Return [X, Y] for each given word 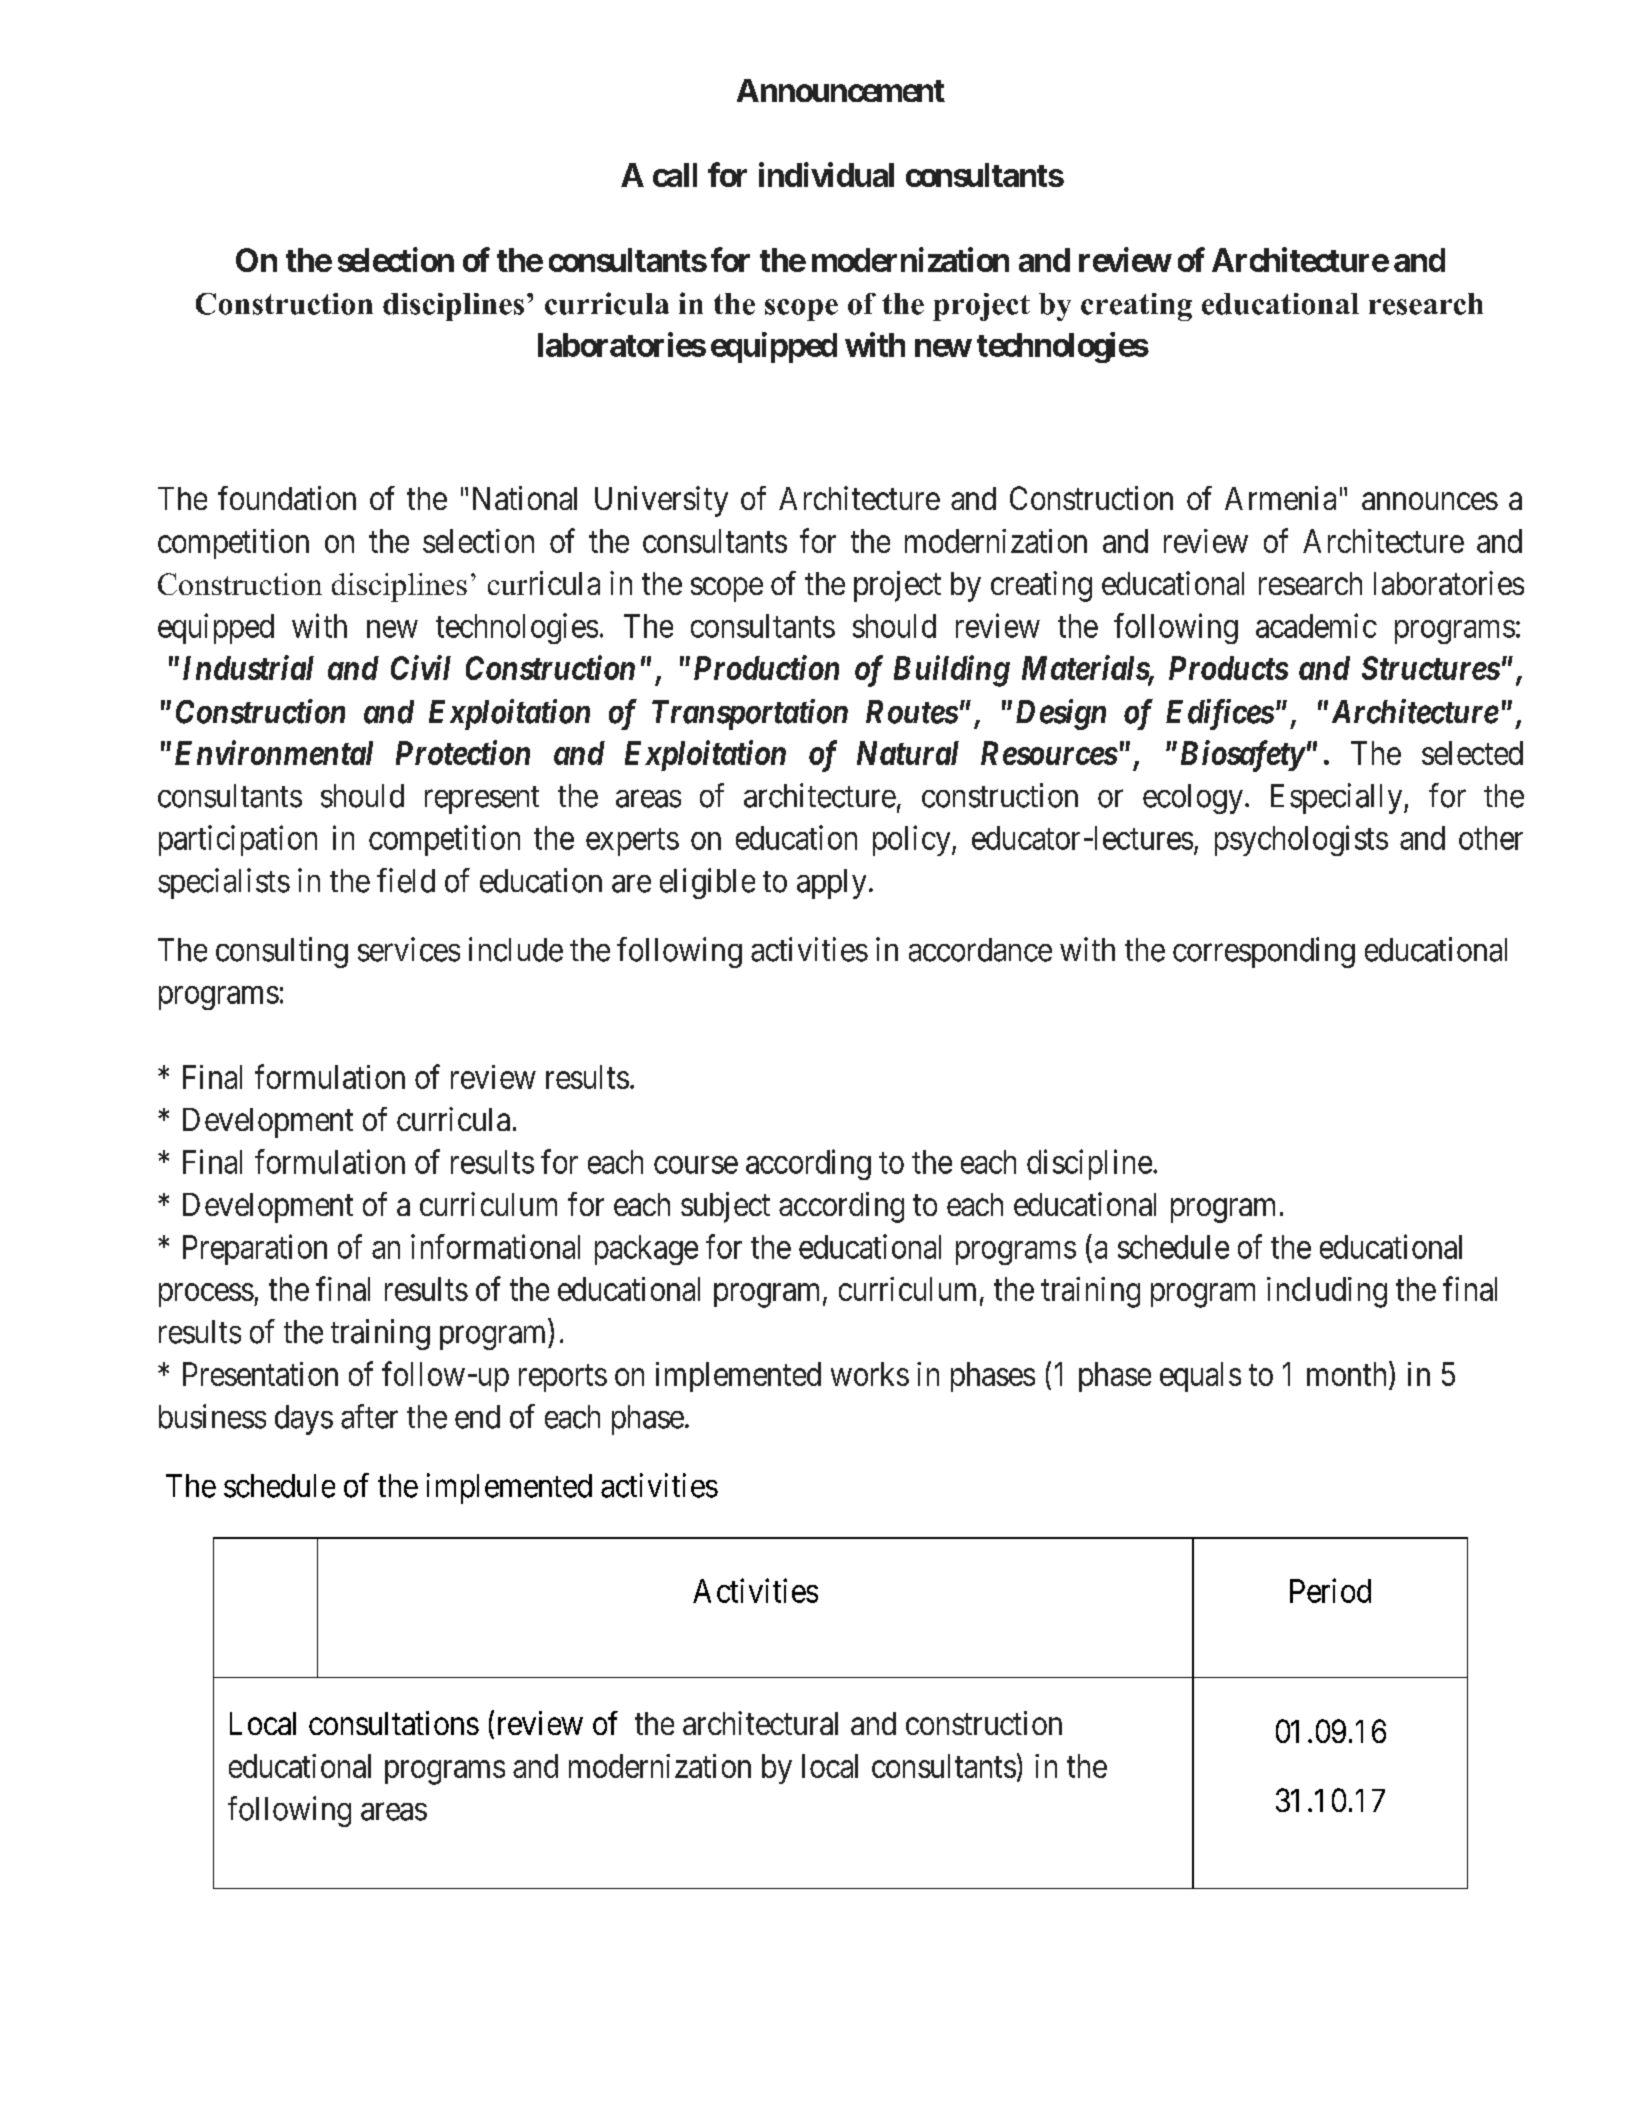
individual [826, 174]
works [870, 1374]
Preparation [255, 1249]
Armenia [1280, 498]
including [1327, 1292]
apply [831, 884]
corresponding [1264, 952]
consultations [394, 1723]
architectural [760, 1723]
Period [1330, 1590]
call [675, 175]
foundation [287, 498]
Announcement [841, 90]
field [406, 880]
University [661, 501]
